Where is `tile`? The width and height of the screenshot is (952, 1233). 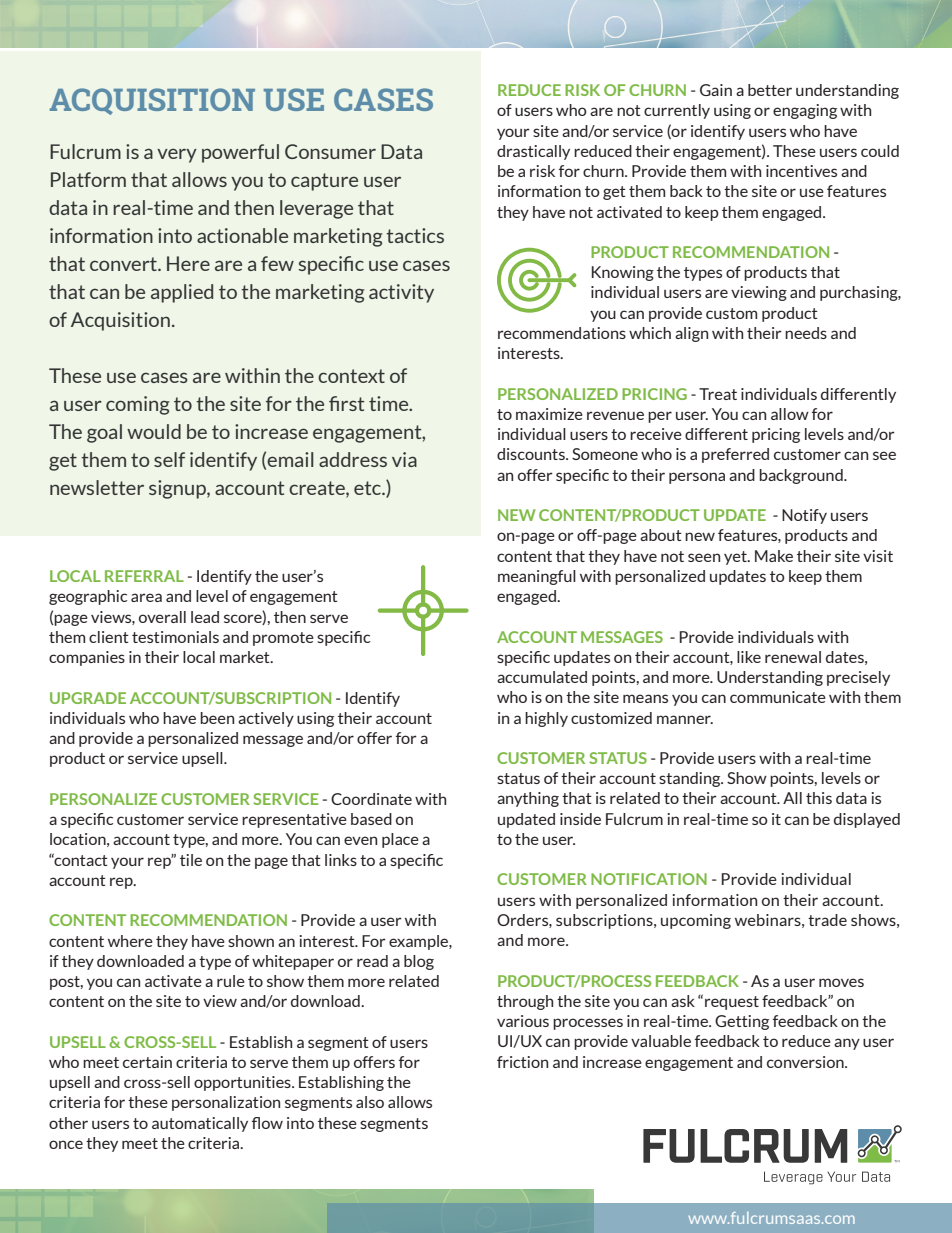 tile is located at coordinates (191, 860).
